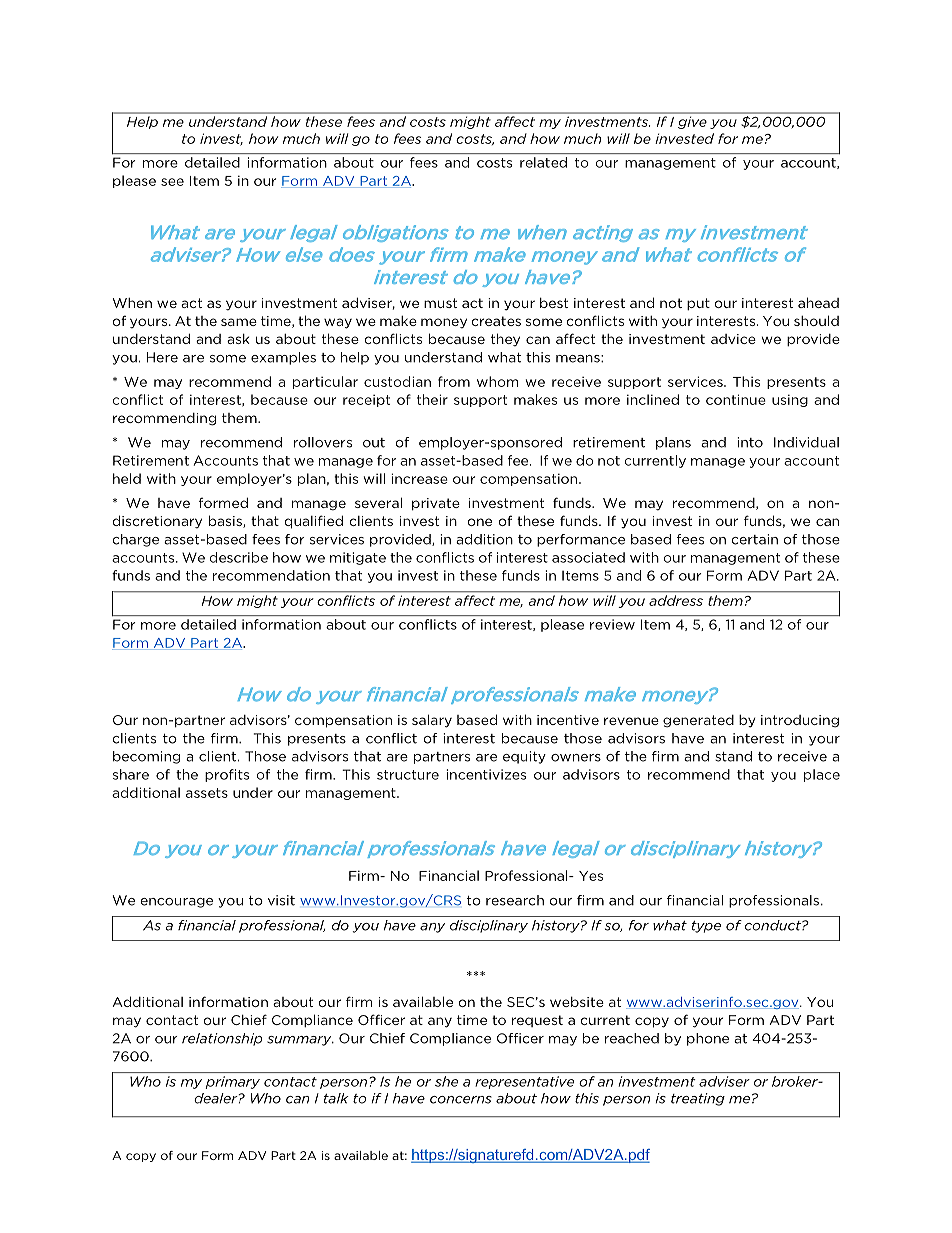 This image has height=1233, width=952. Describe the element at coordinates (736, 399) in the image. I see `continue` at that location.
